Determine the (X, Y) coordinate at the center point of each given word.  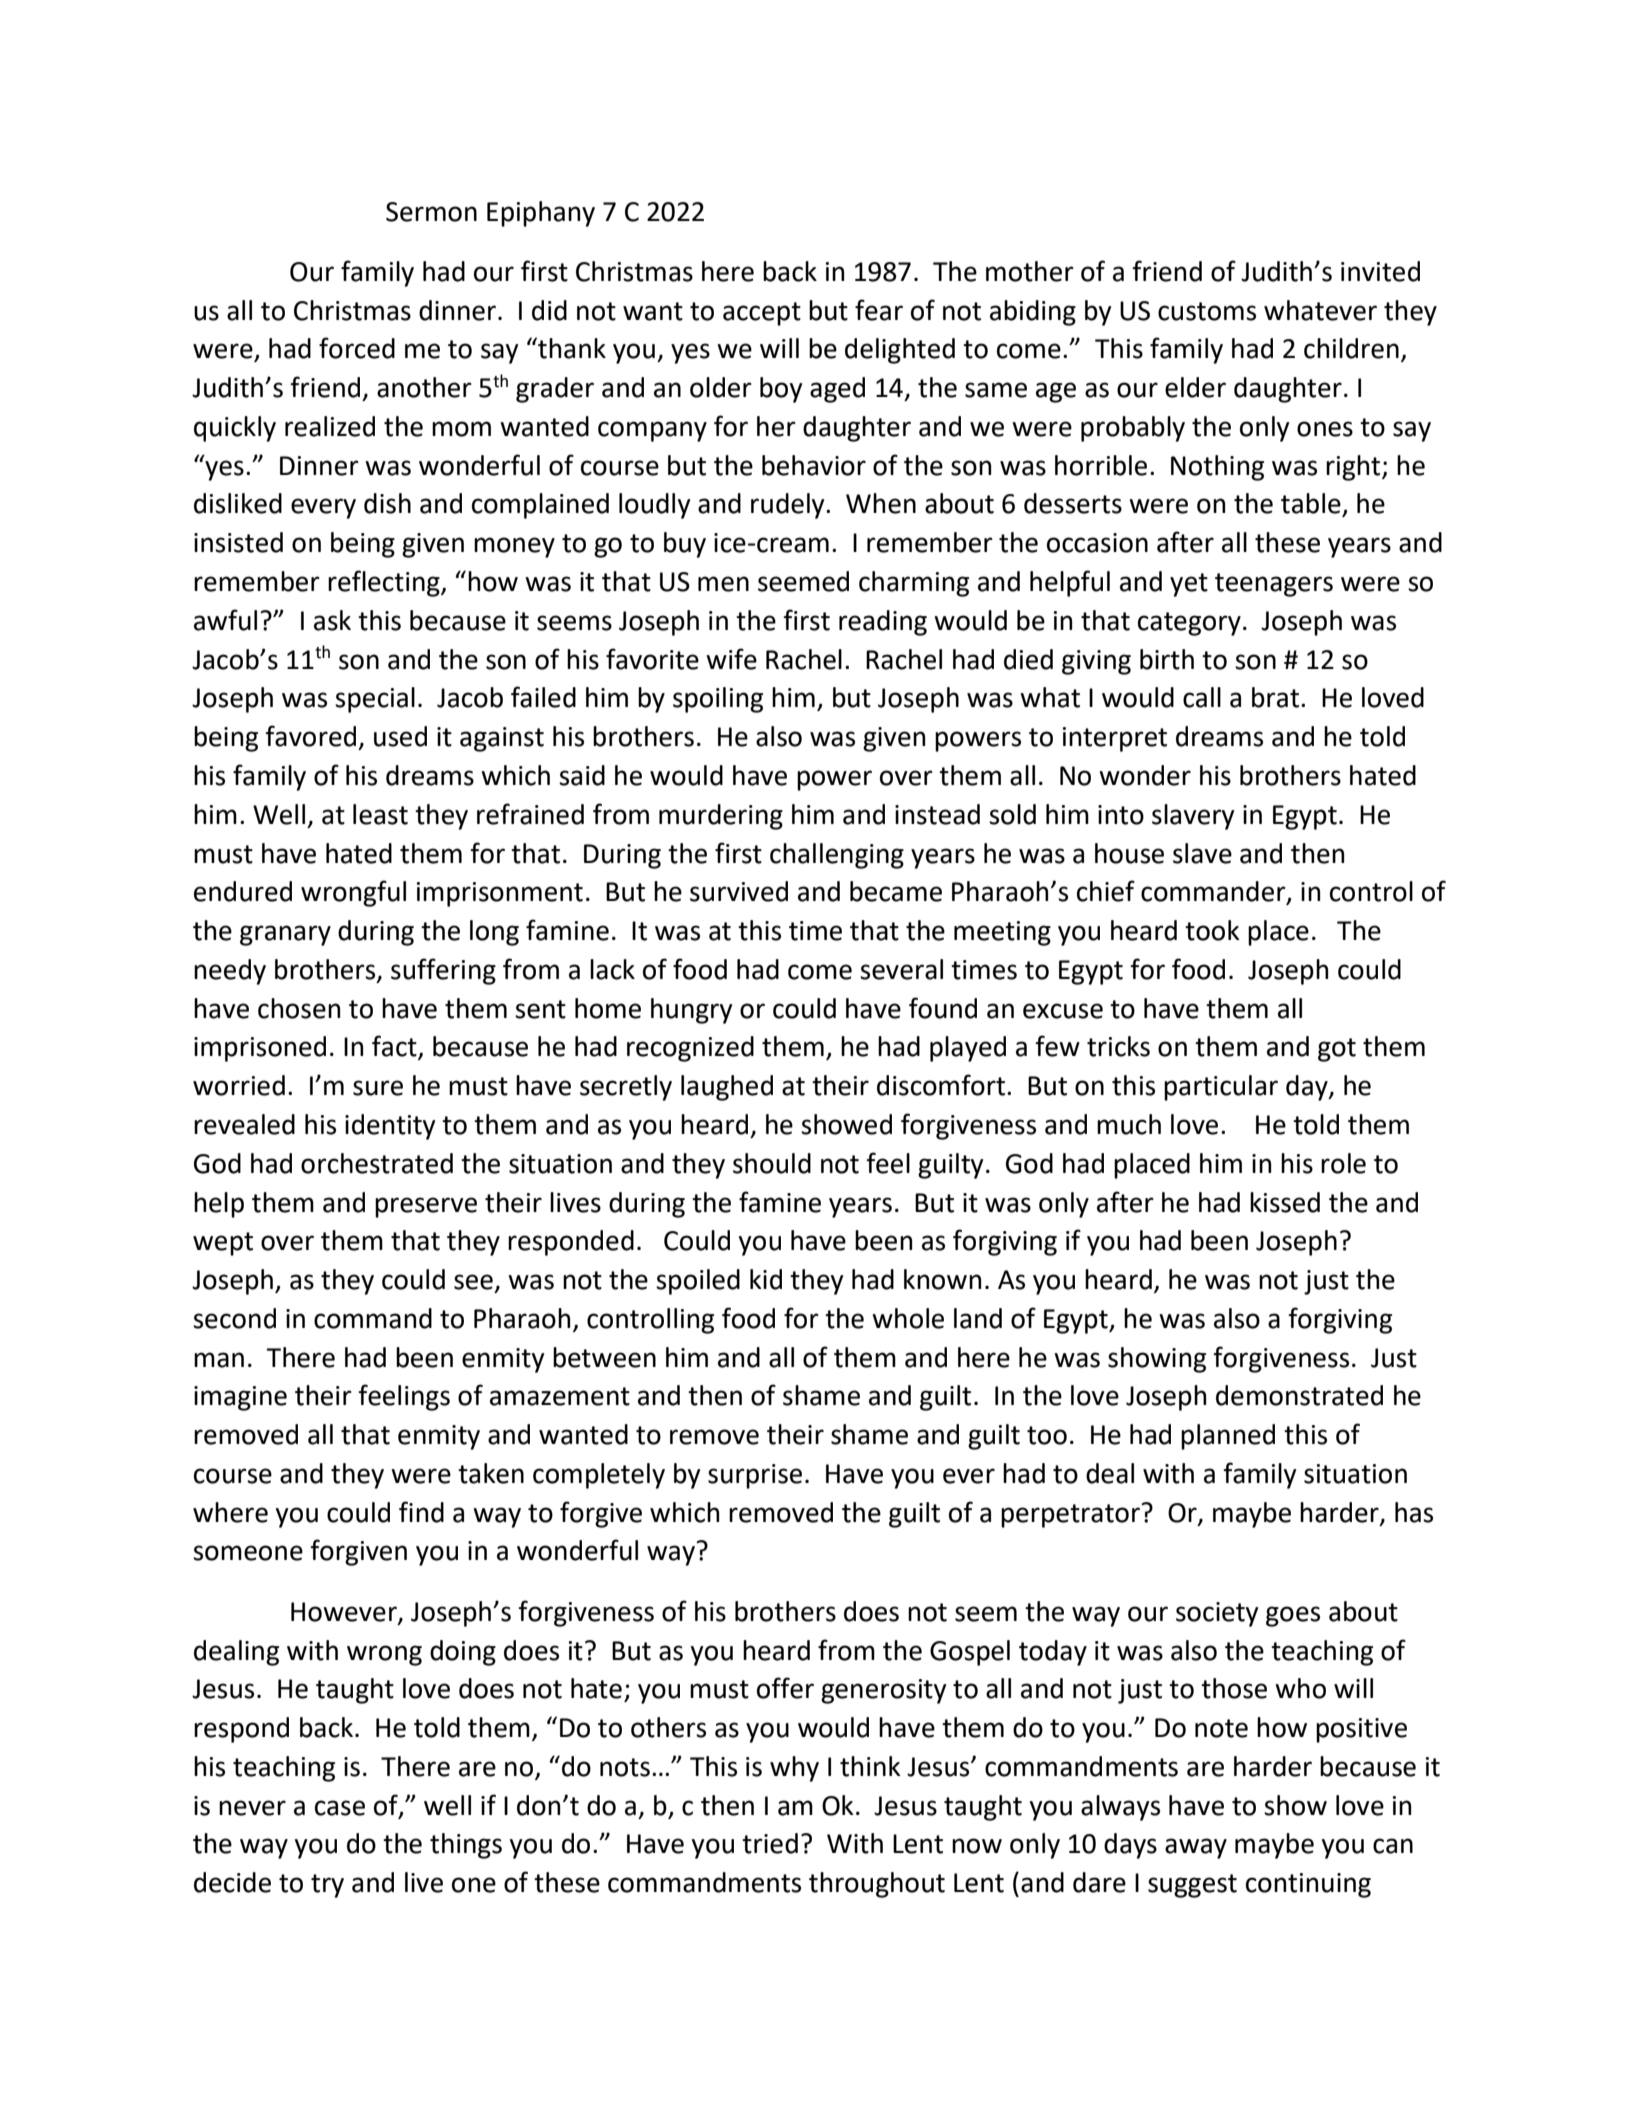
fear (879, 310)
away (1196, 1848)
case (340, 1808)
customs (1207, 311)
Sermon (431, 212)
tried (770, 1843)
